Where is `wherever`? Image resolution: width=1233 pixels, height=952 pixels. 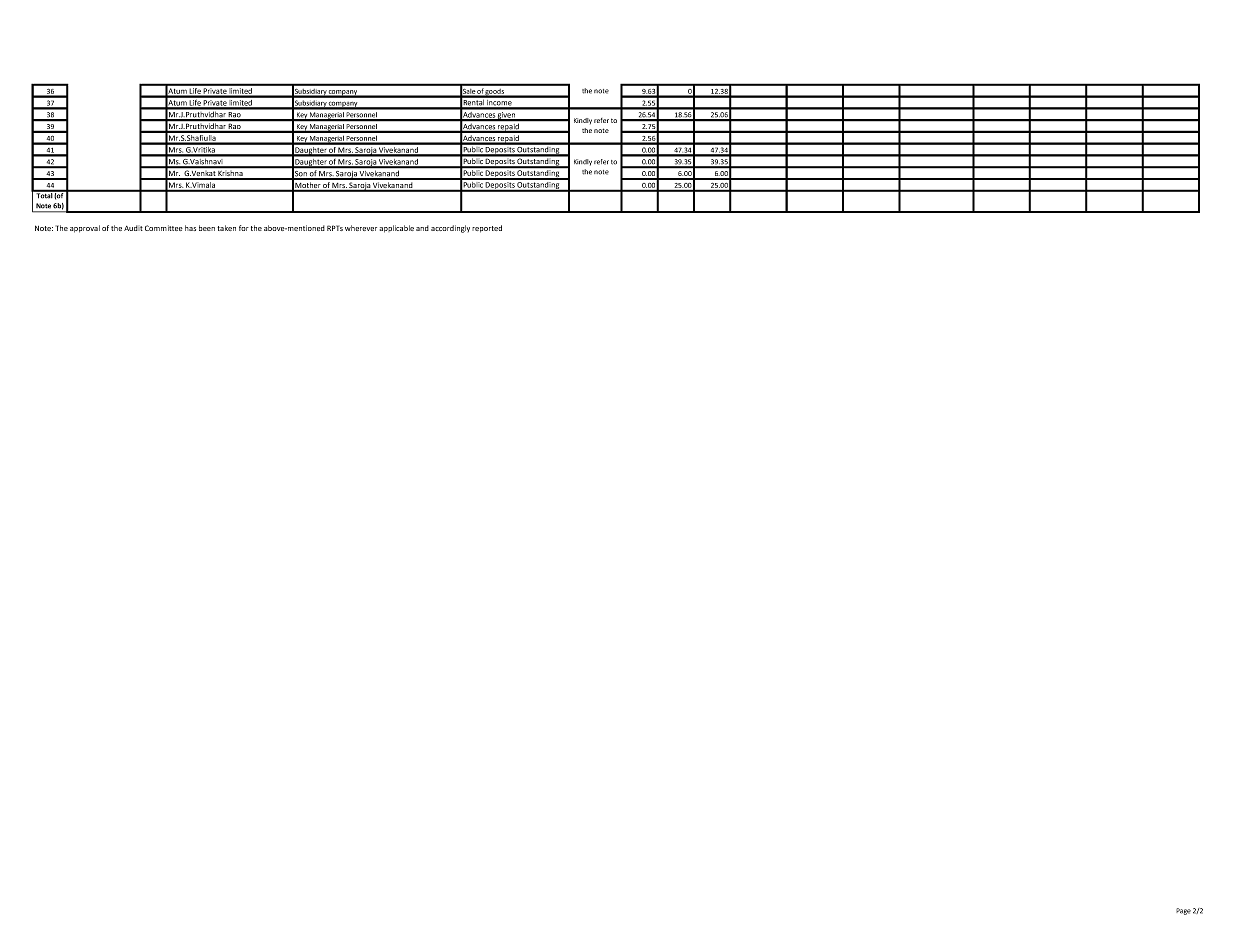
wherever is located at coordinates (361, 228).
